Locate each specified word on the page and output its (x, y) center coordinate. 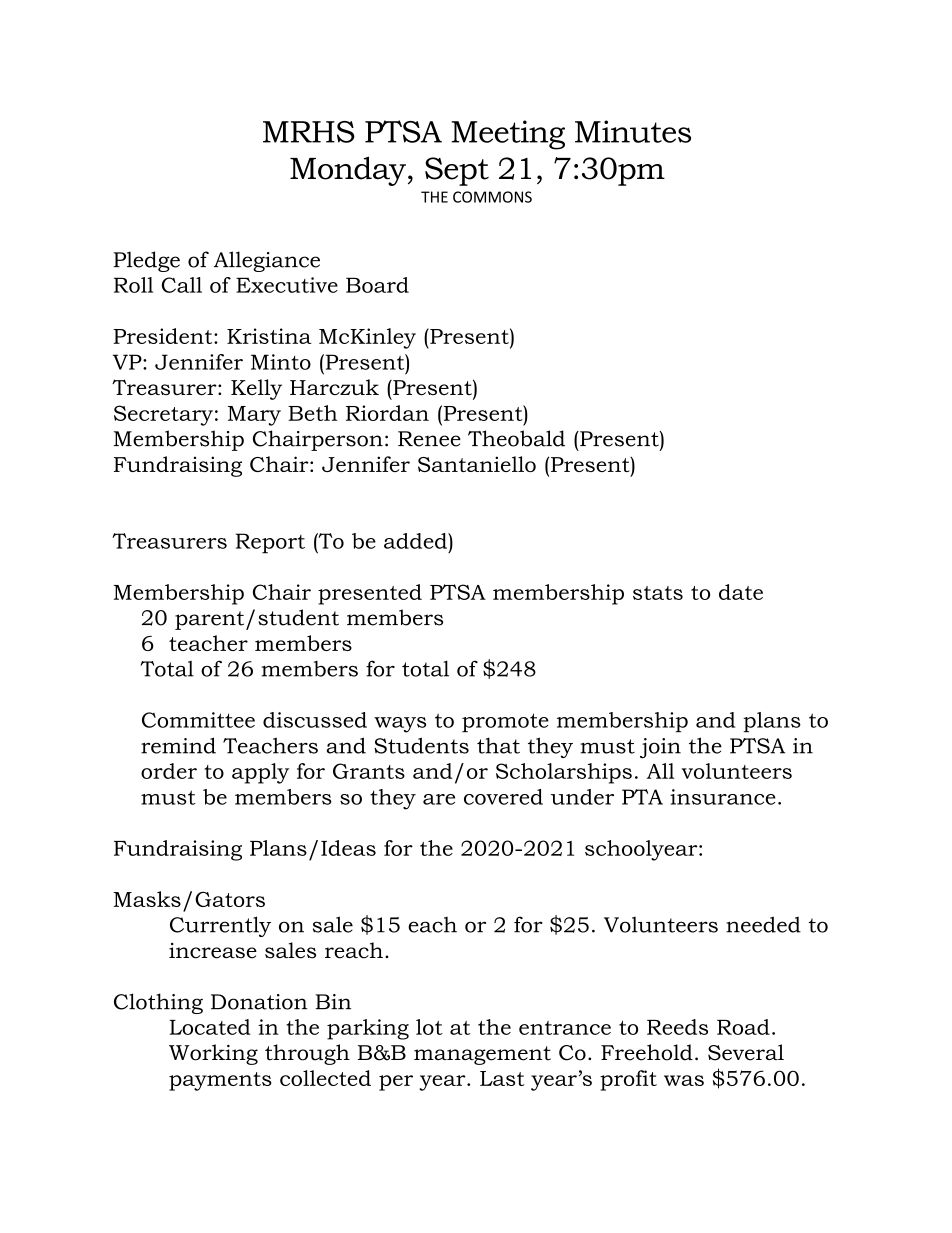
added (416, 541)
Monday (348, 171)
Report (270, 543)
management (482, 1055)
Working (213, 1054)
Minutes (633, 131)
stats (658, 593)
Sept (457, 171)
